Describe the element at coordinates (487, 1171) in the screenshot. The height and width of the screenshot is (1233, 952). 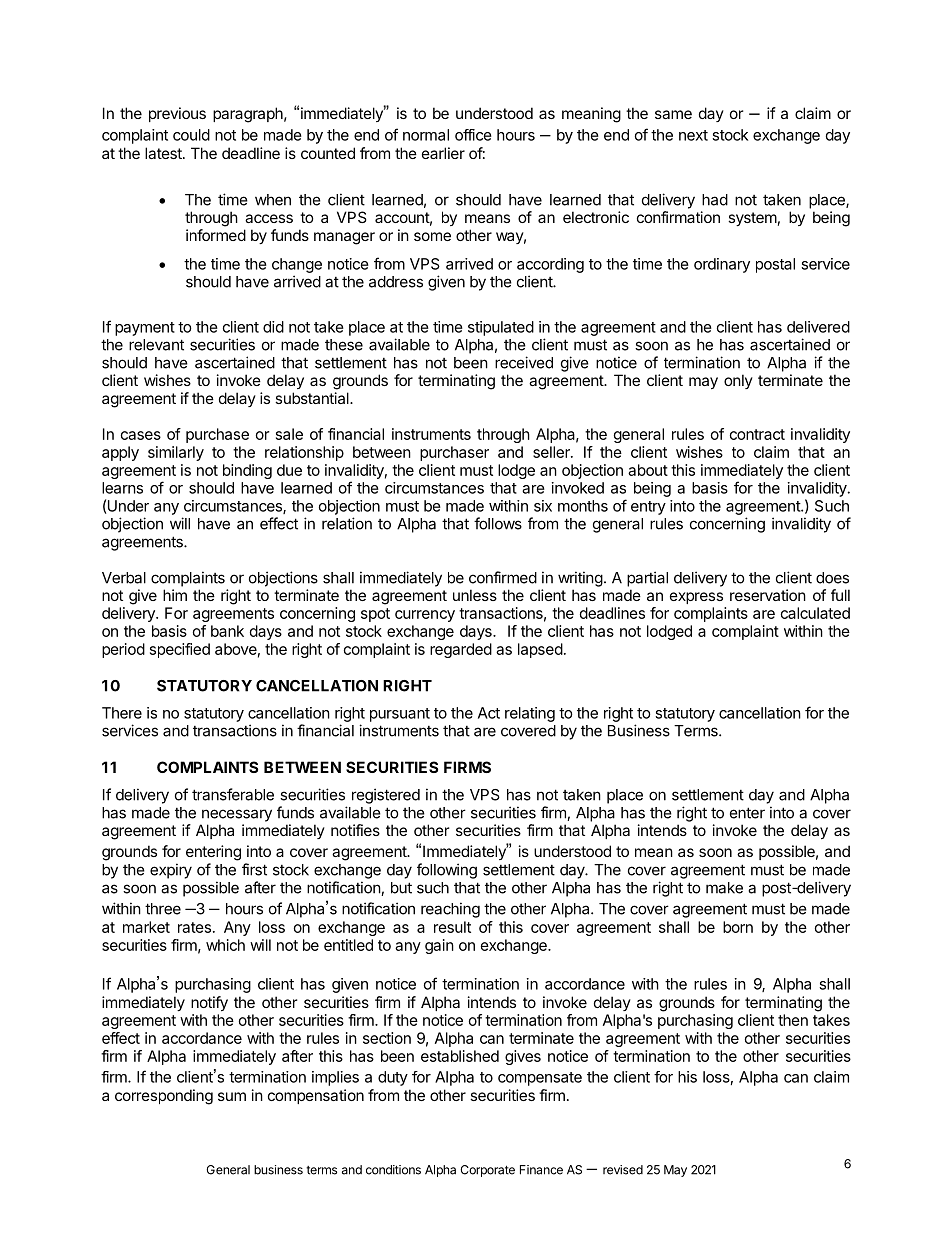
I see `Corporate` at that location.
